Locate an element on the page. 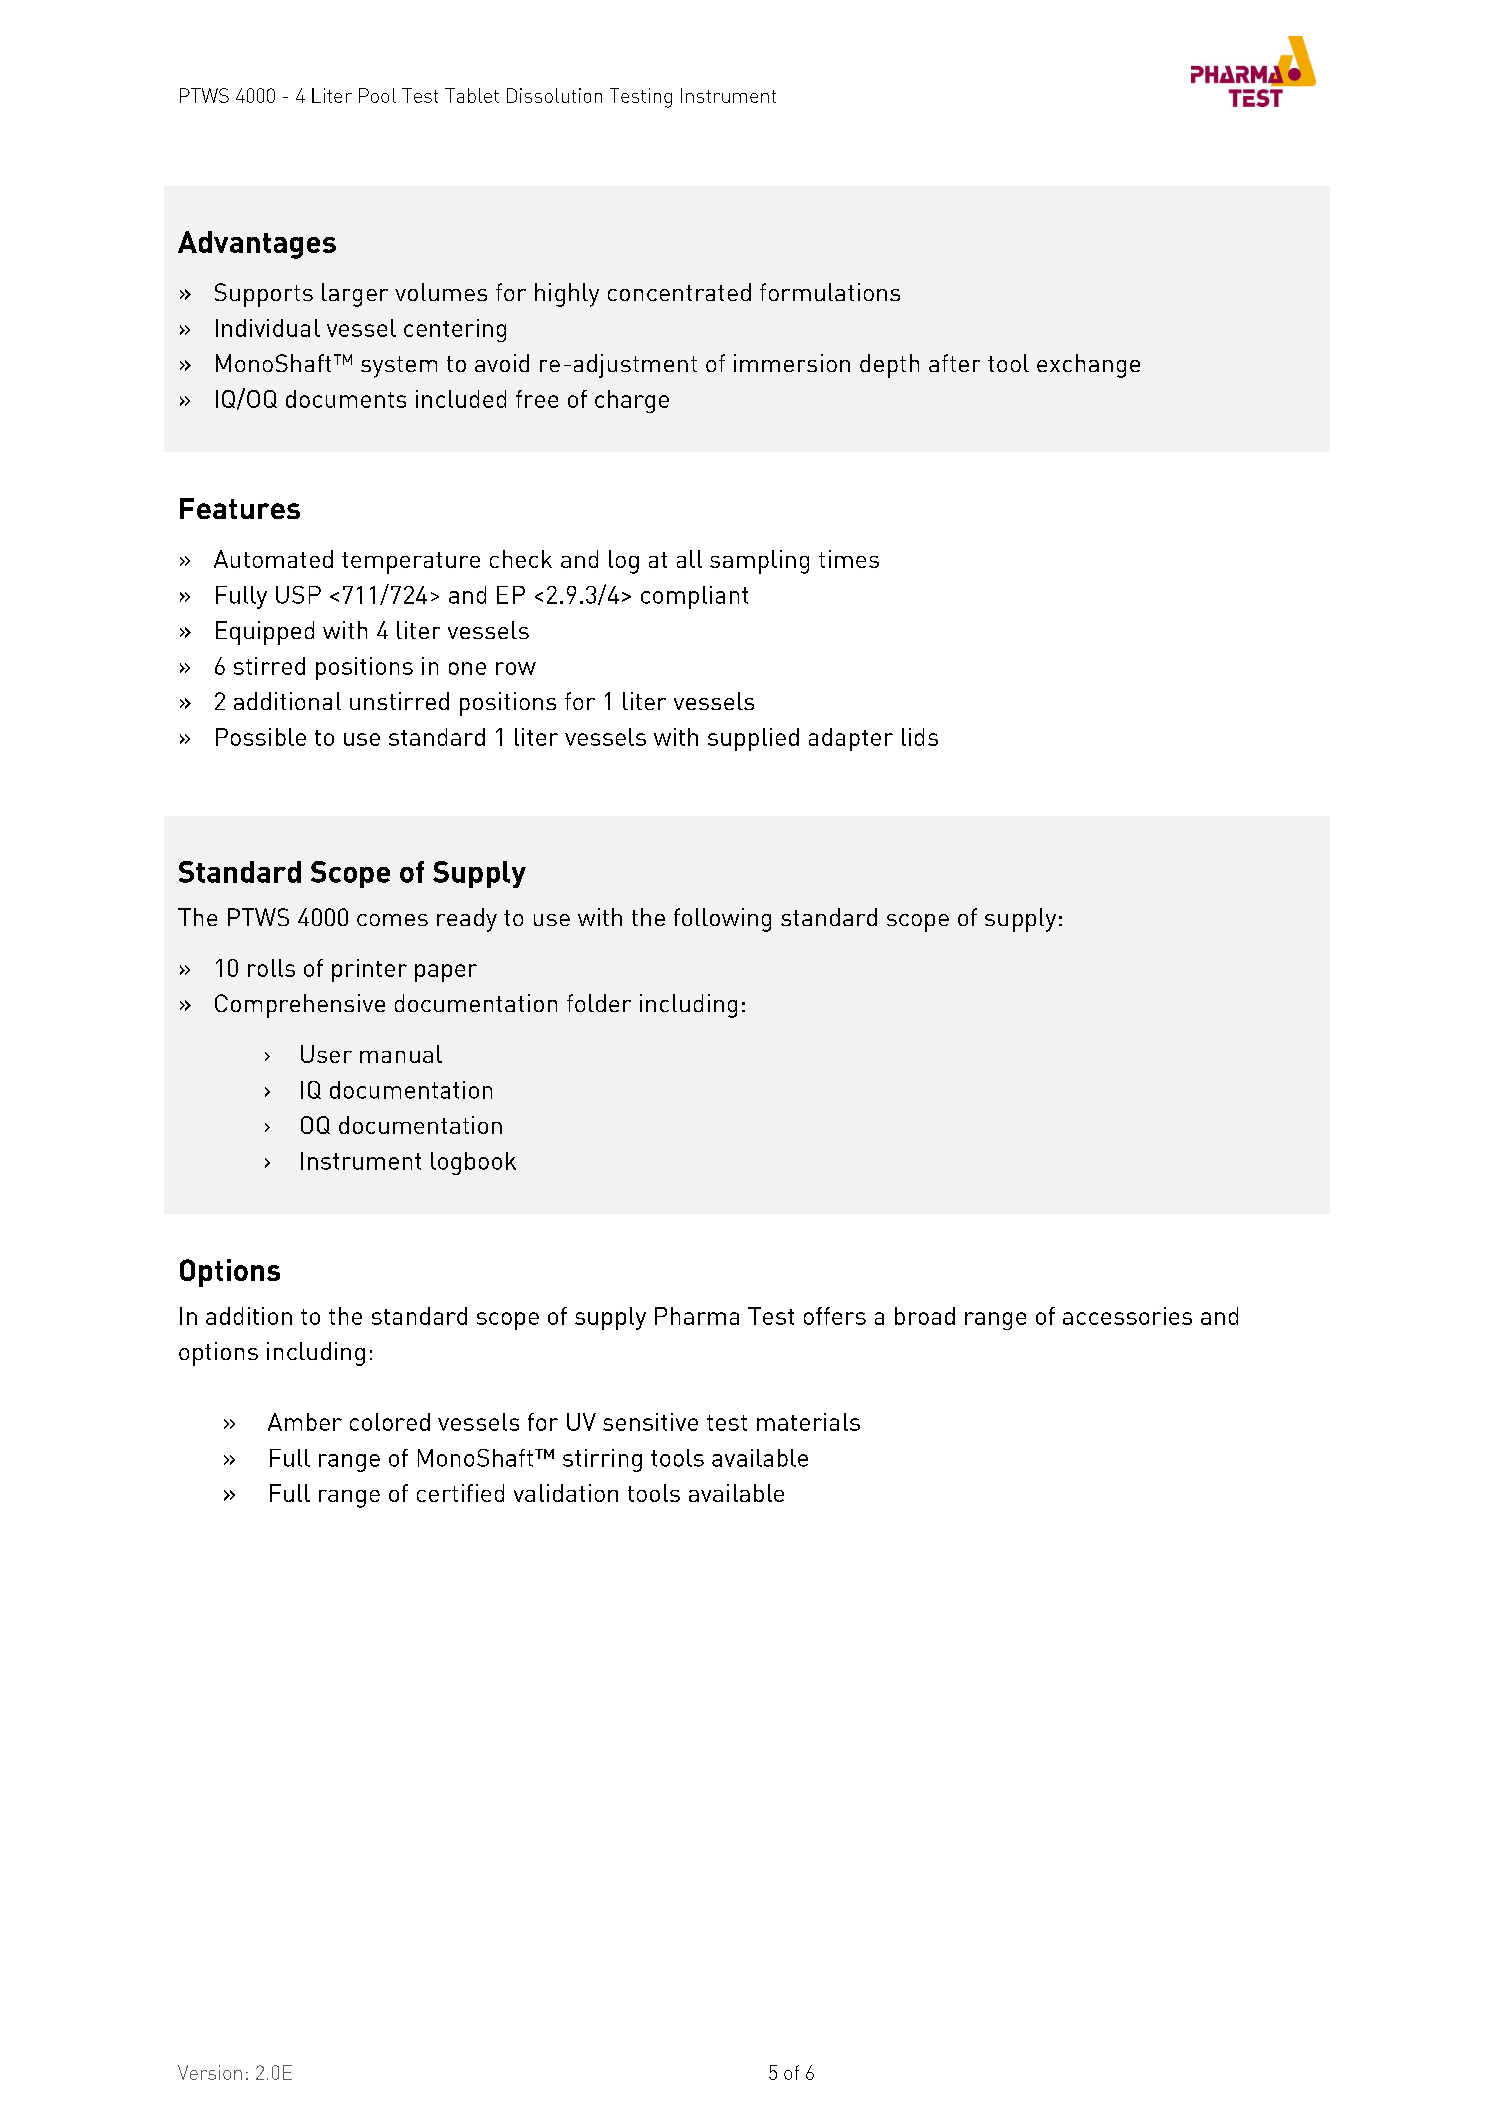 The width and height of the image is (1494, 2113). Version is located at coordinates (210, 2072).
